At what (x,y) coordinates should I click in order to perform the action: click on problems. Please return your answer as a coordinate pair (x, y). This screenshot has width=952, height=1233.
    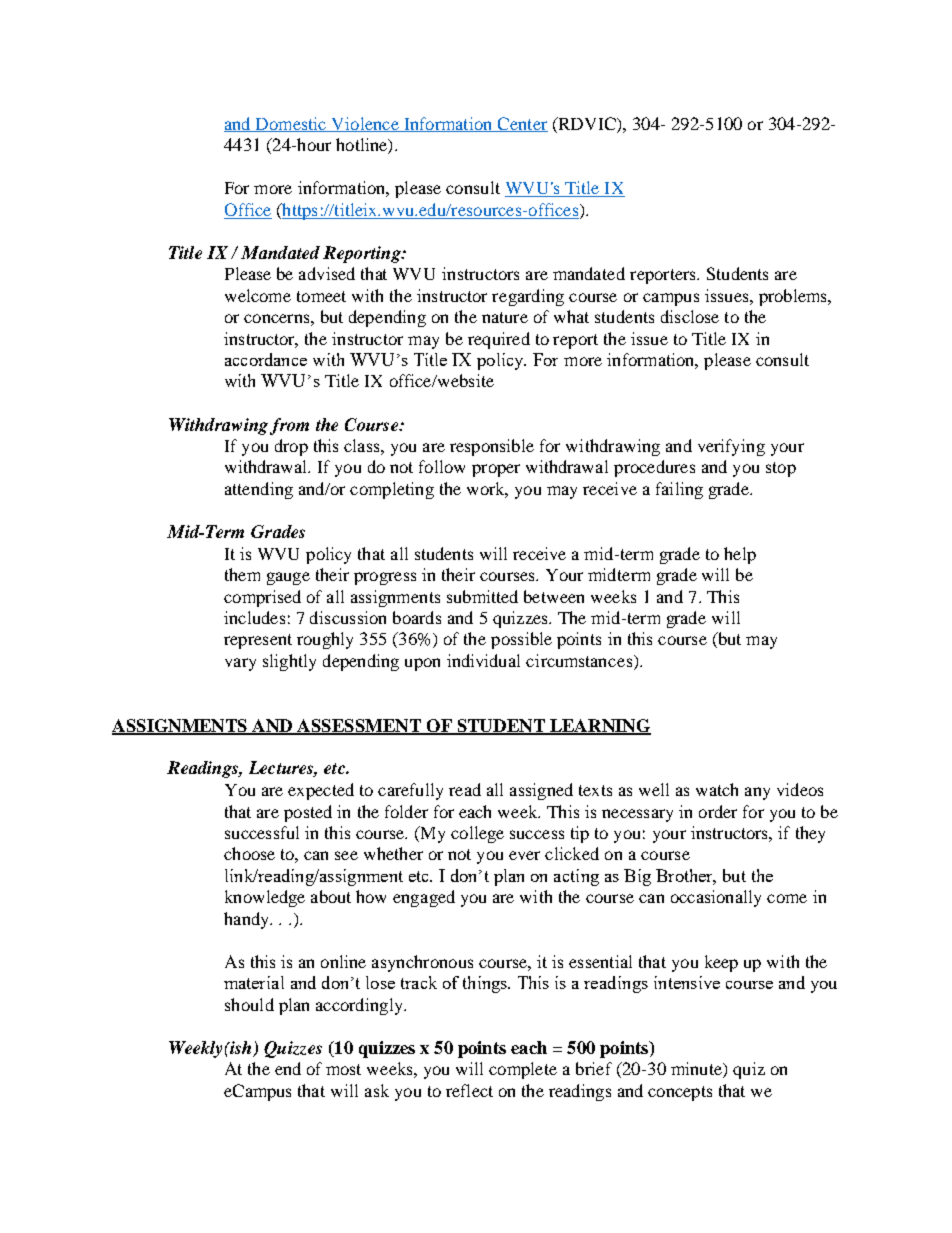
    Looking at the image, I should click on (794, 297).
